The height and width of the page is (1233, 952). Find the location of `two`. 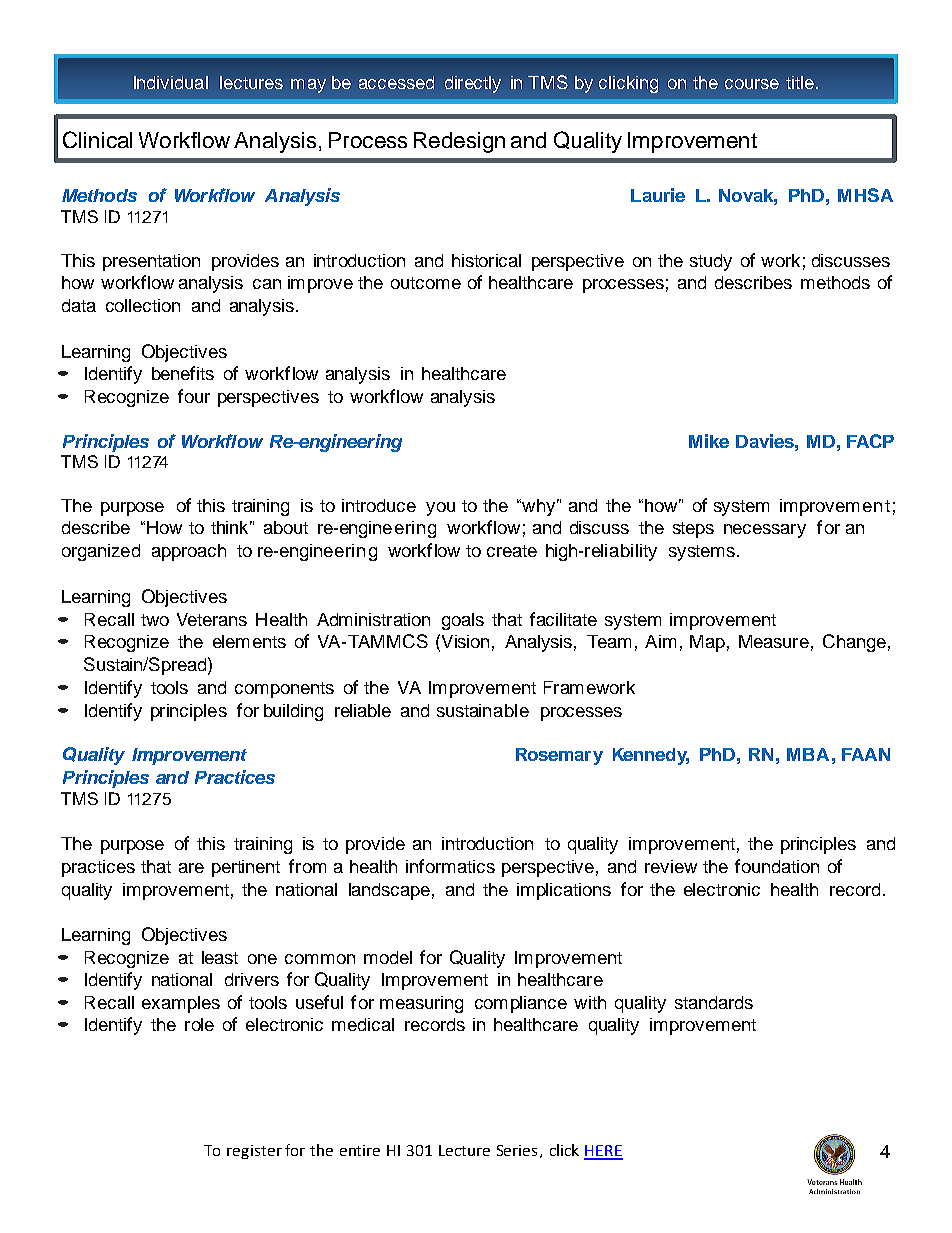

two is located at coordinates (155, 620).
